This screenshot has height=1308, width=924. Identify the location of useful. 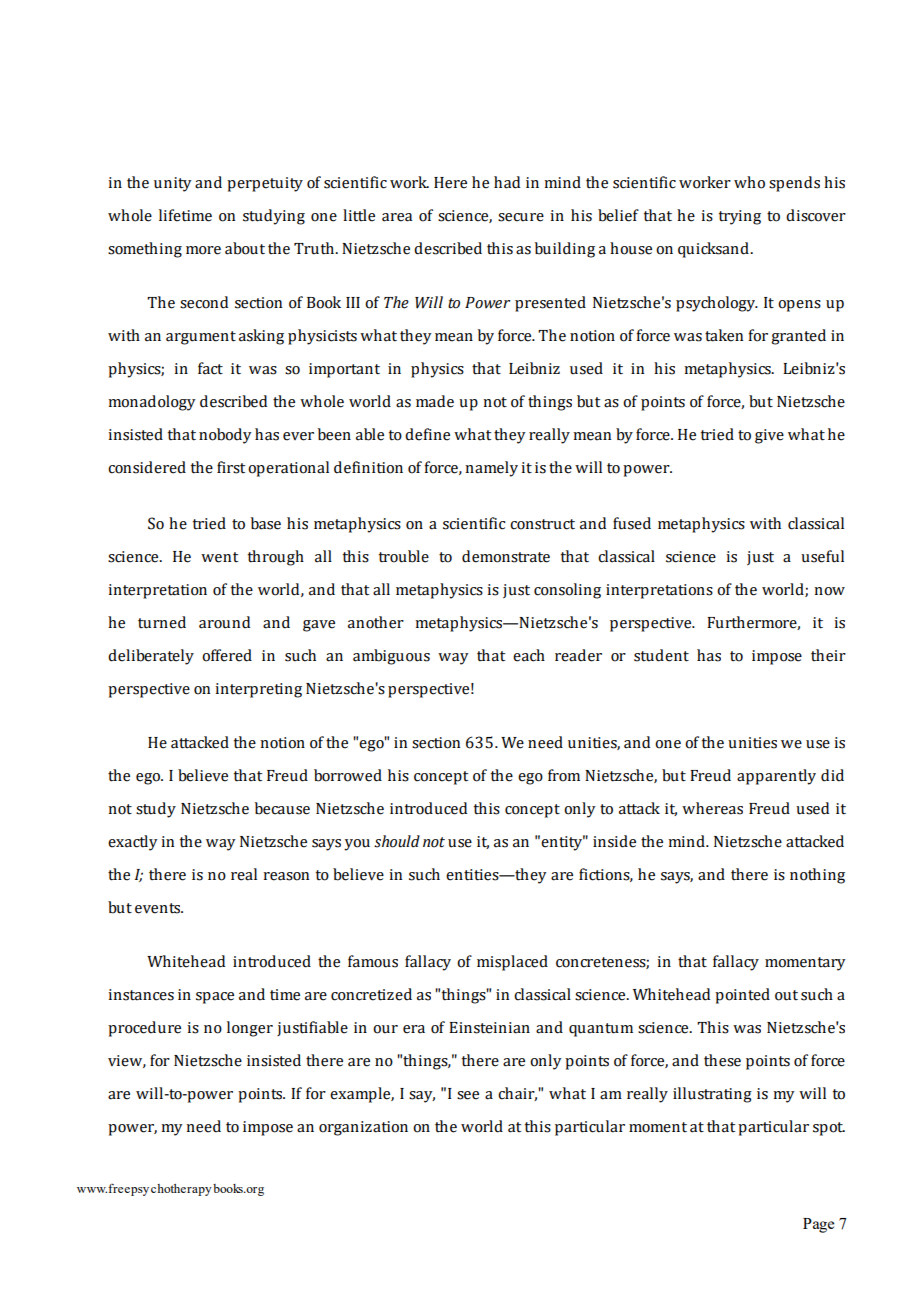
(822, 556).
